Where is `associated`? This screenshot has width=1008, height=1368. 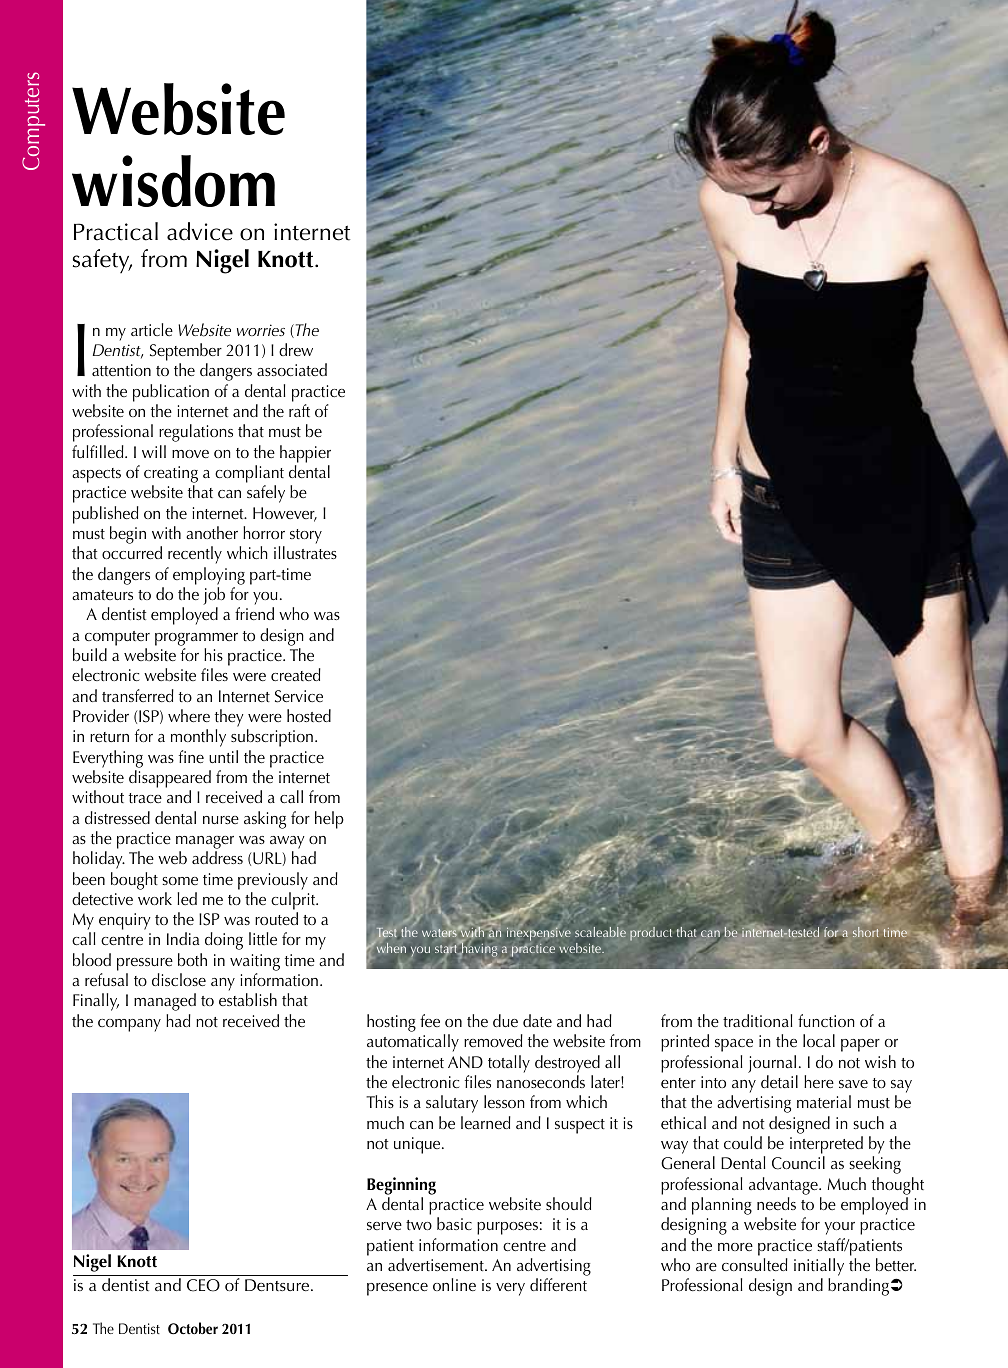 associated is located at coordinates (292, 369).
